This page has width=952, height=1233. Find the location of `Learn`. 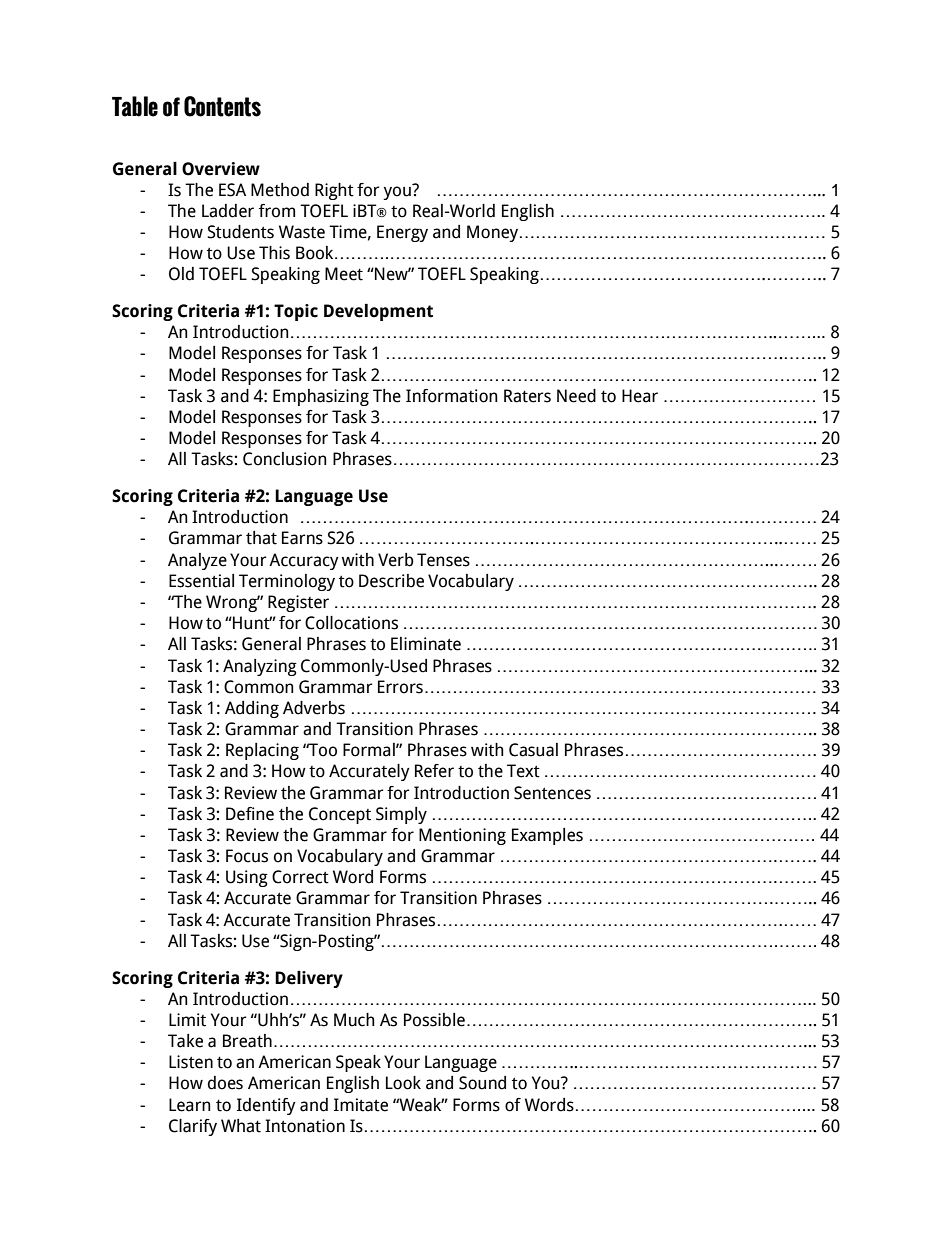

Learn is located at coordinates (190, 1105).
